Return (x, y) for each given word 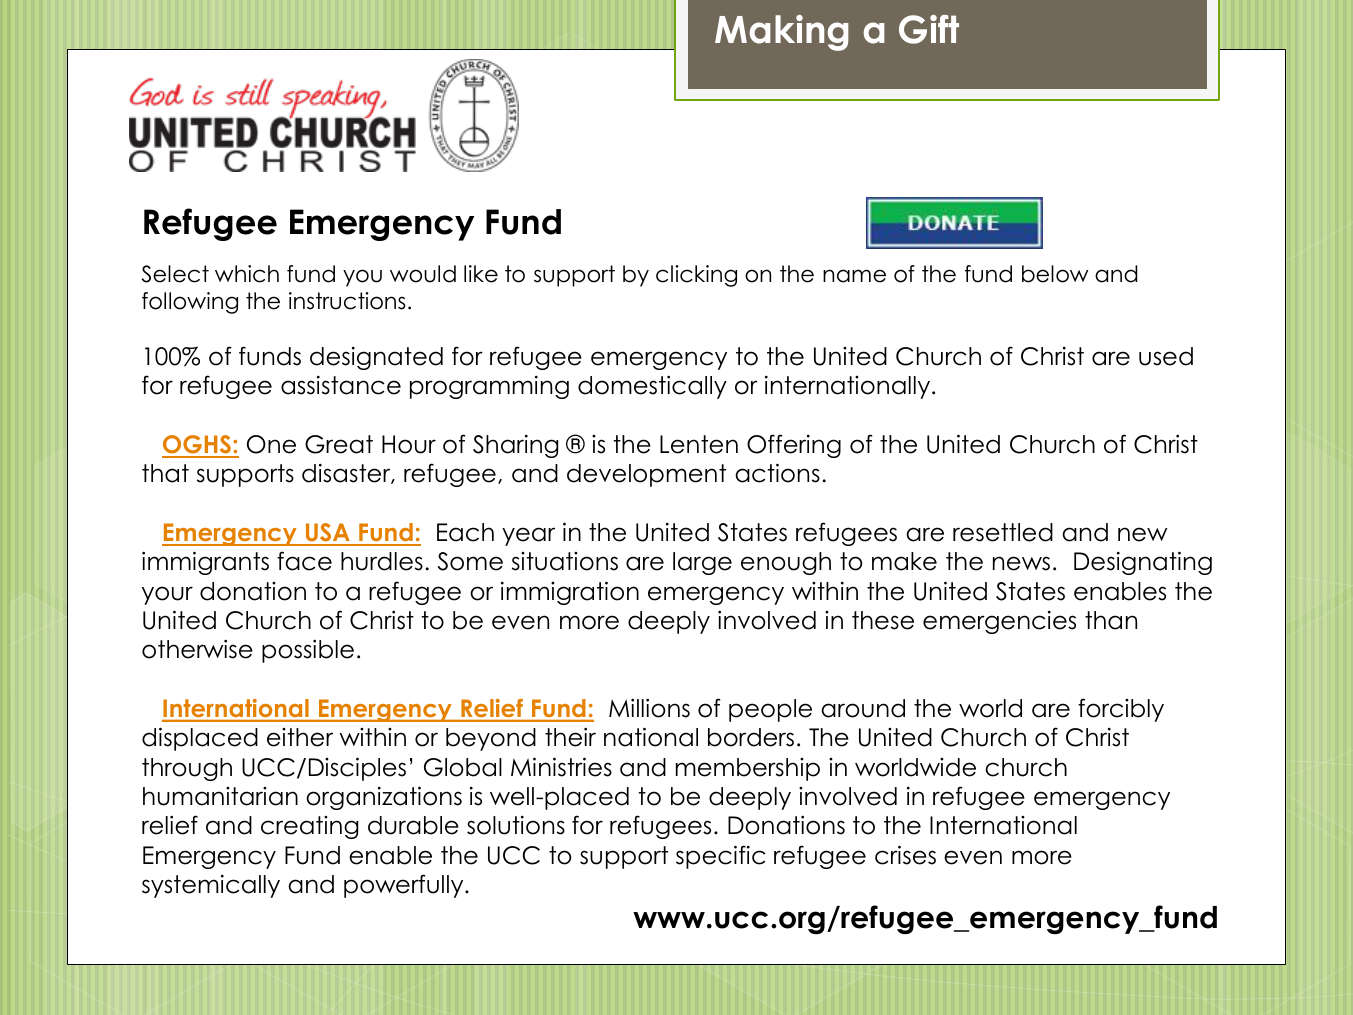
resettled (1003, 532)
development (646, 475)
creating (309, 827)
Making (782, 33)
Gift (929, 29)
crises (905, 855)
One (271, 444)
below (1055, 274)
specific (720, 857)
